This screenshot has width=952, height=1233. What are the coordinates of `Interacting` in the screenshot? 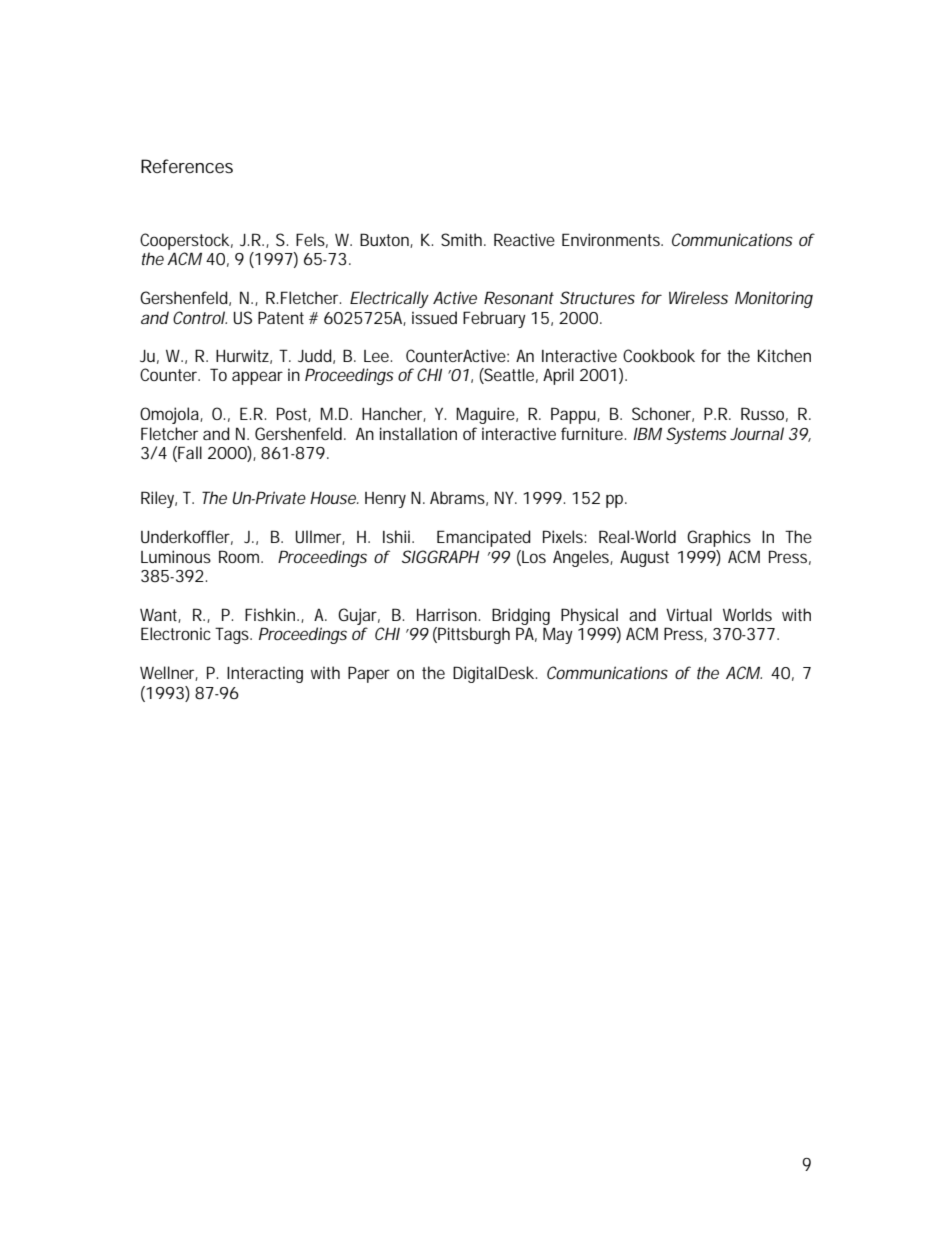 It's located at (265, 674).
